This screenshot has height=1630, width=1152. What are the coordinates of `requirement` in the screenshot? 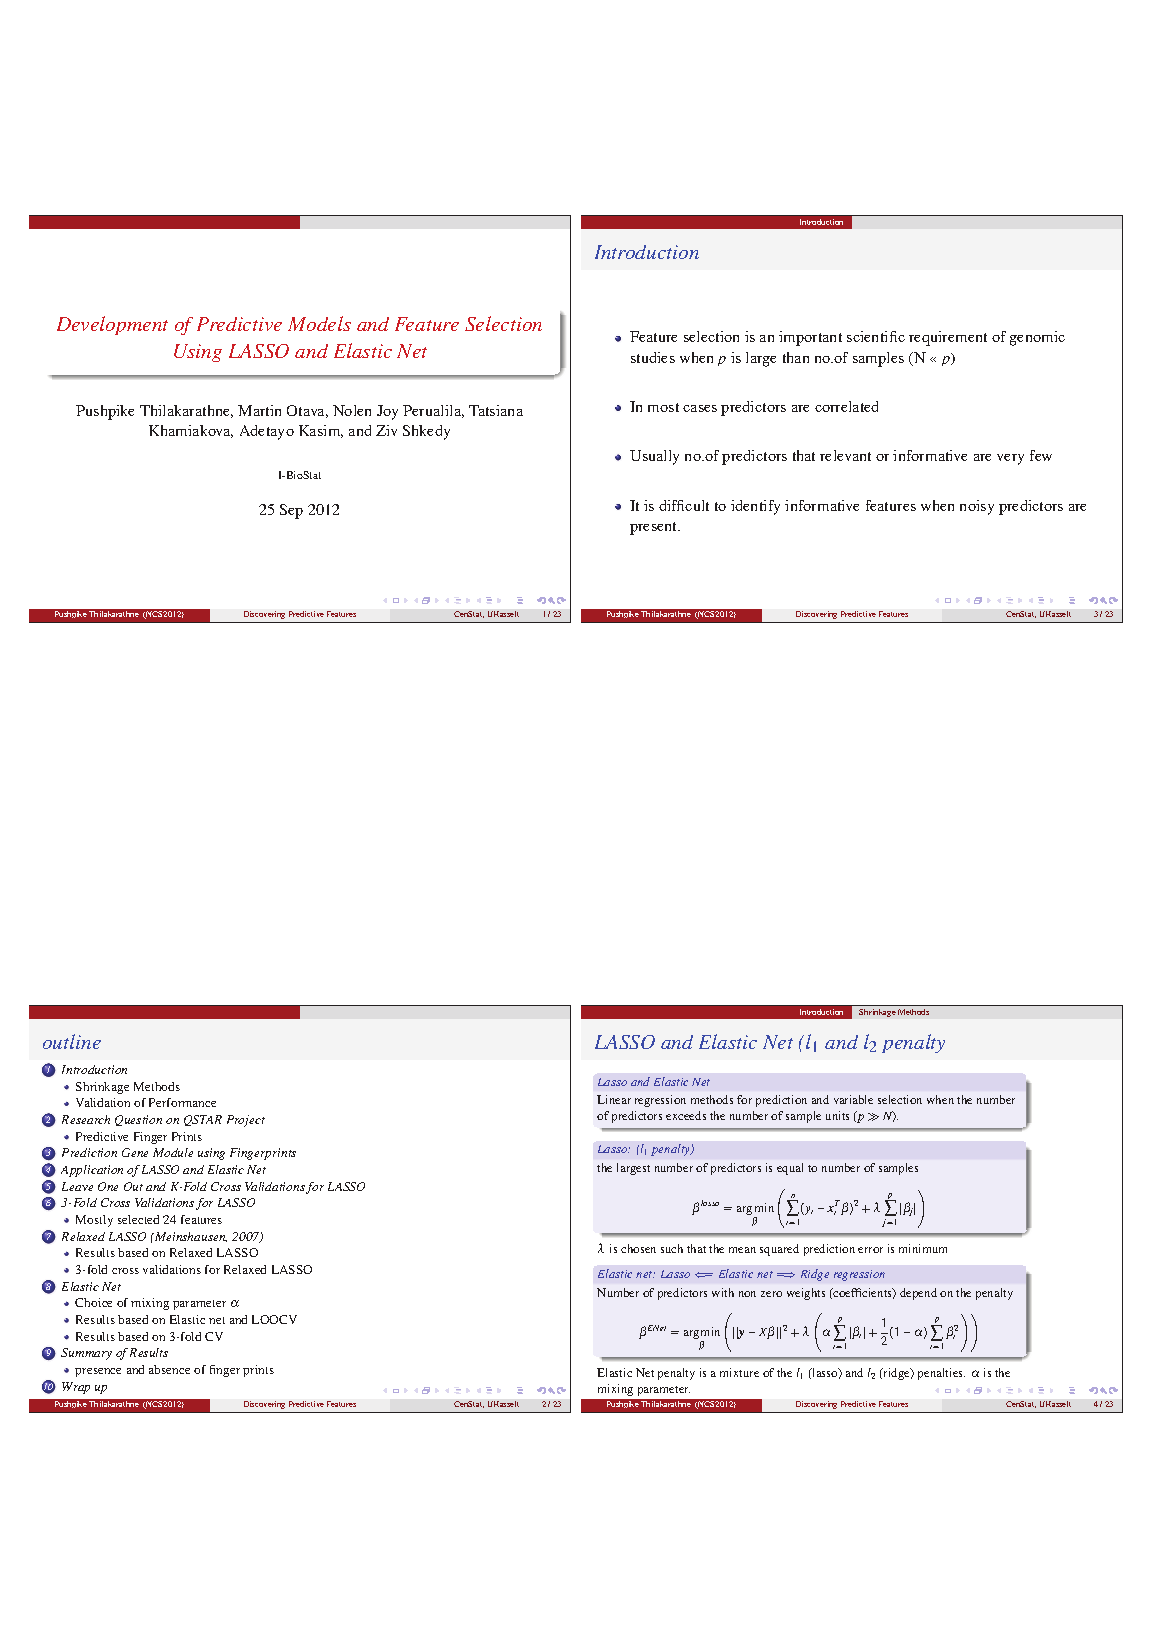 It's located at (948, 338).
